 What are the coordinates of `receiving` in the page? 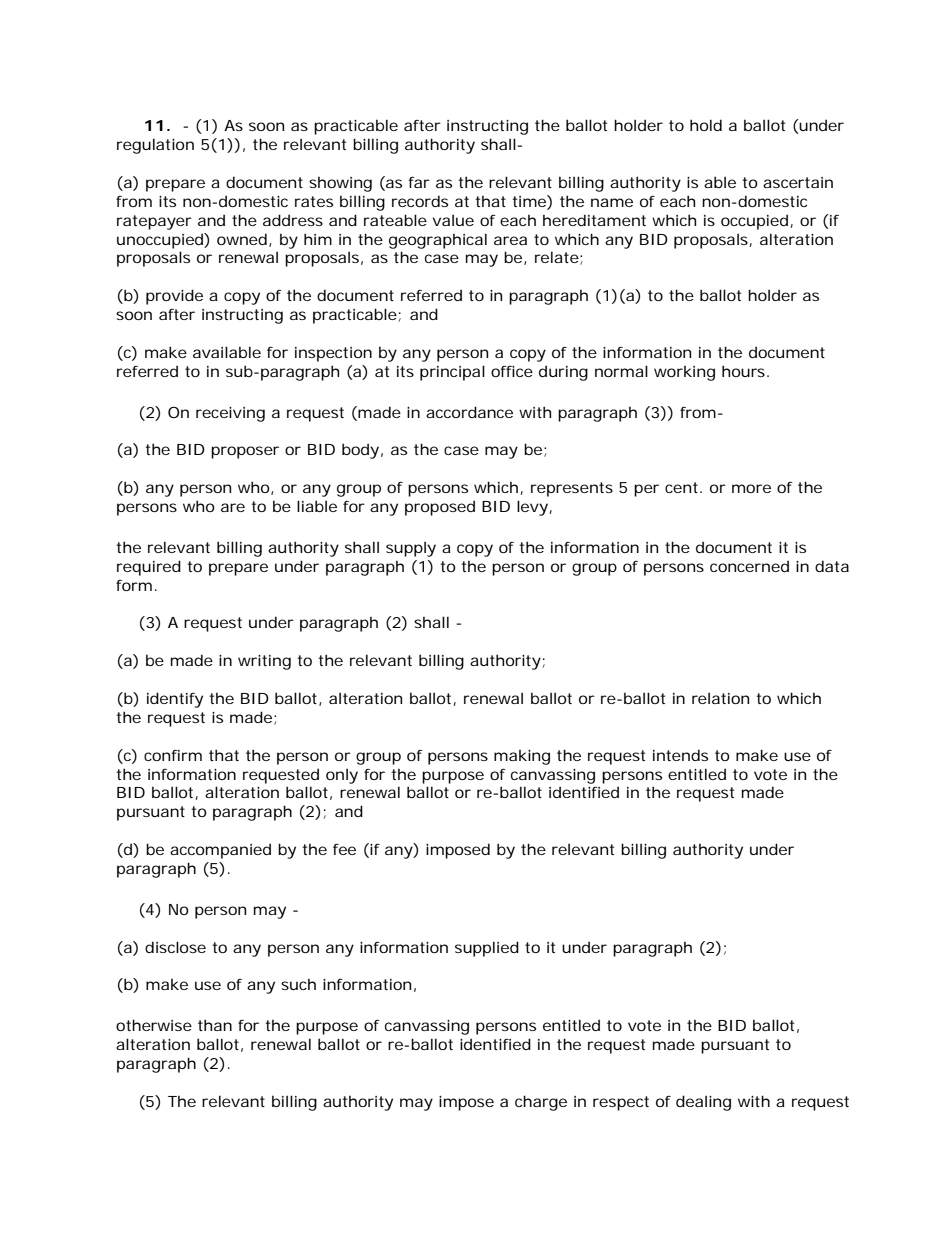 It's located at (230, 414).
